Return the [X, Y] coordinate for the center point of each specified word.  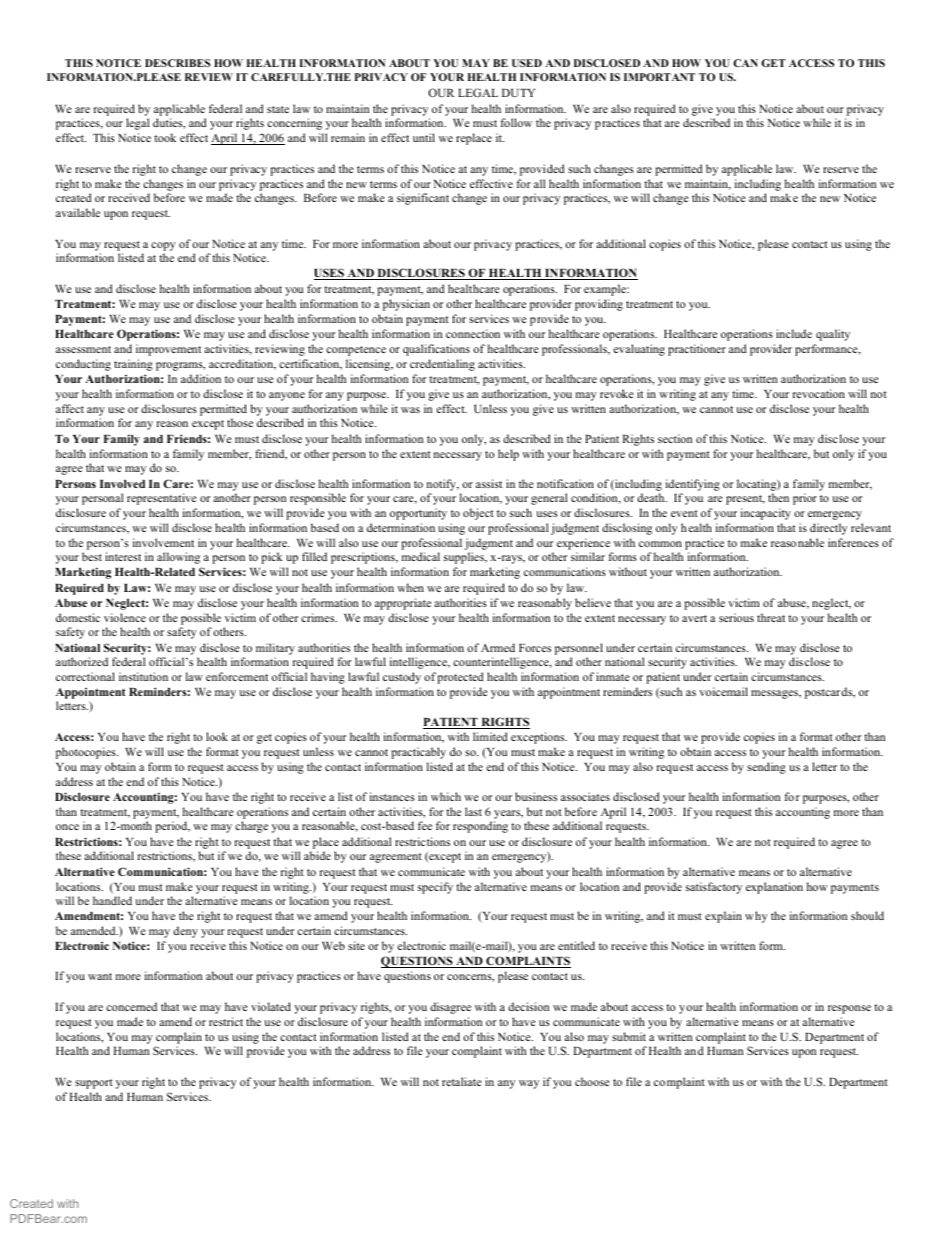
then [778, 497]
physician [406, 305]
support [94, 1084]
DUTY [518, 93]
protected [460, 678]
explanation [774, 888]
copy [163, 246]
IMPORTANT [659, 77]
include [794, 333]
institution [143, 676]
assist [489, 483]
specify [435, 888]
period [172, 827]
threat [771, 617]
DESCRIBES [177, 63]
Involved [122, 484]
